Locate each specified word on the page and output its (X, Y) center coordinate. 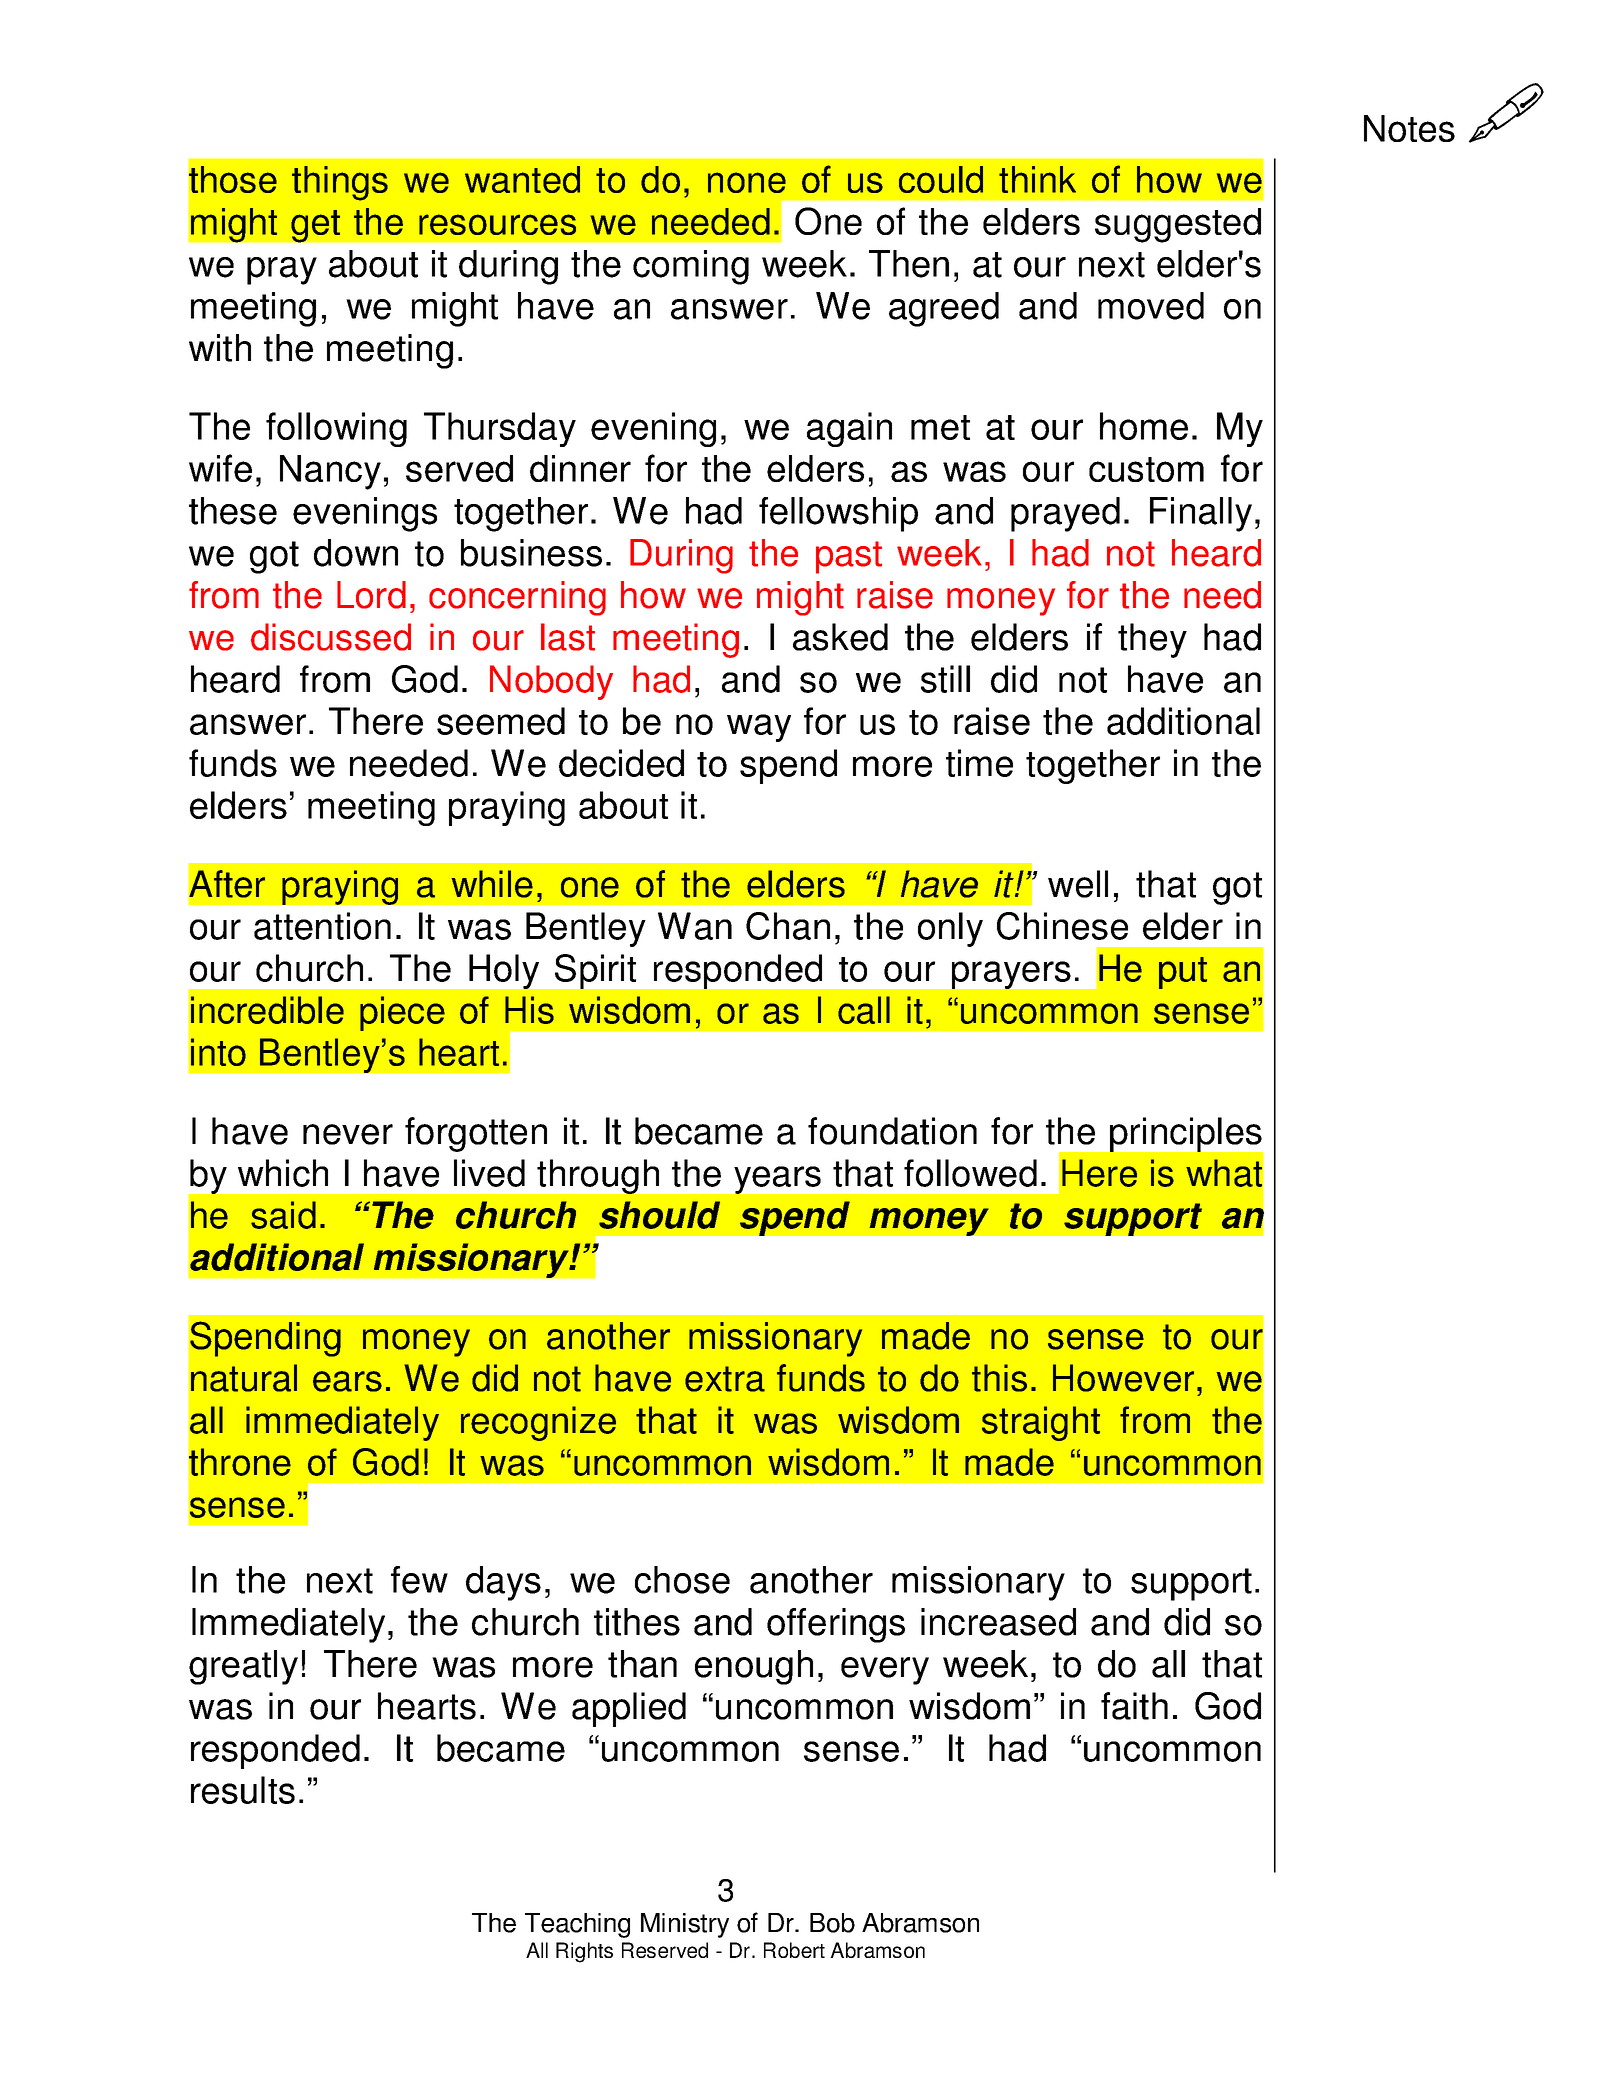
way (759, 728)
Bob (832, 1923)
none (747, 182)
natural (244, 1378)
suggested (1178, 225)
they (1152, 640)
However (1123, 1378)
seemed (501, 721)
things (340, 183)
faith (1134, 1706)
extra (725, 1379)
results (243, 1790)
